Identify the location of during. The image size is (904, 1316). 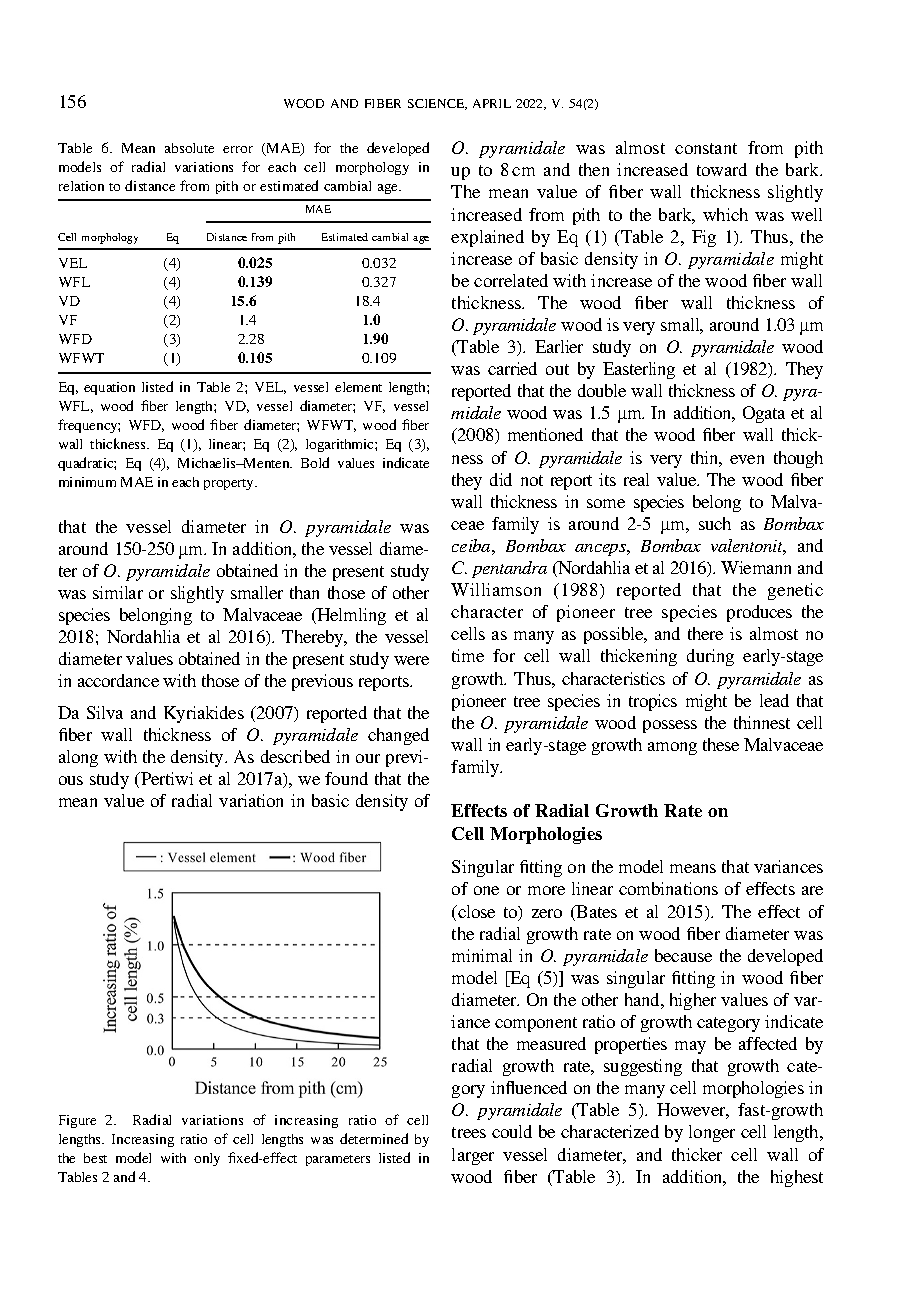
(710, 657).
